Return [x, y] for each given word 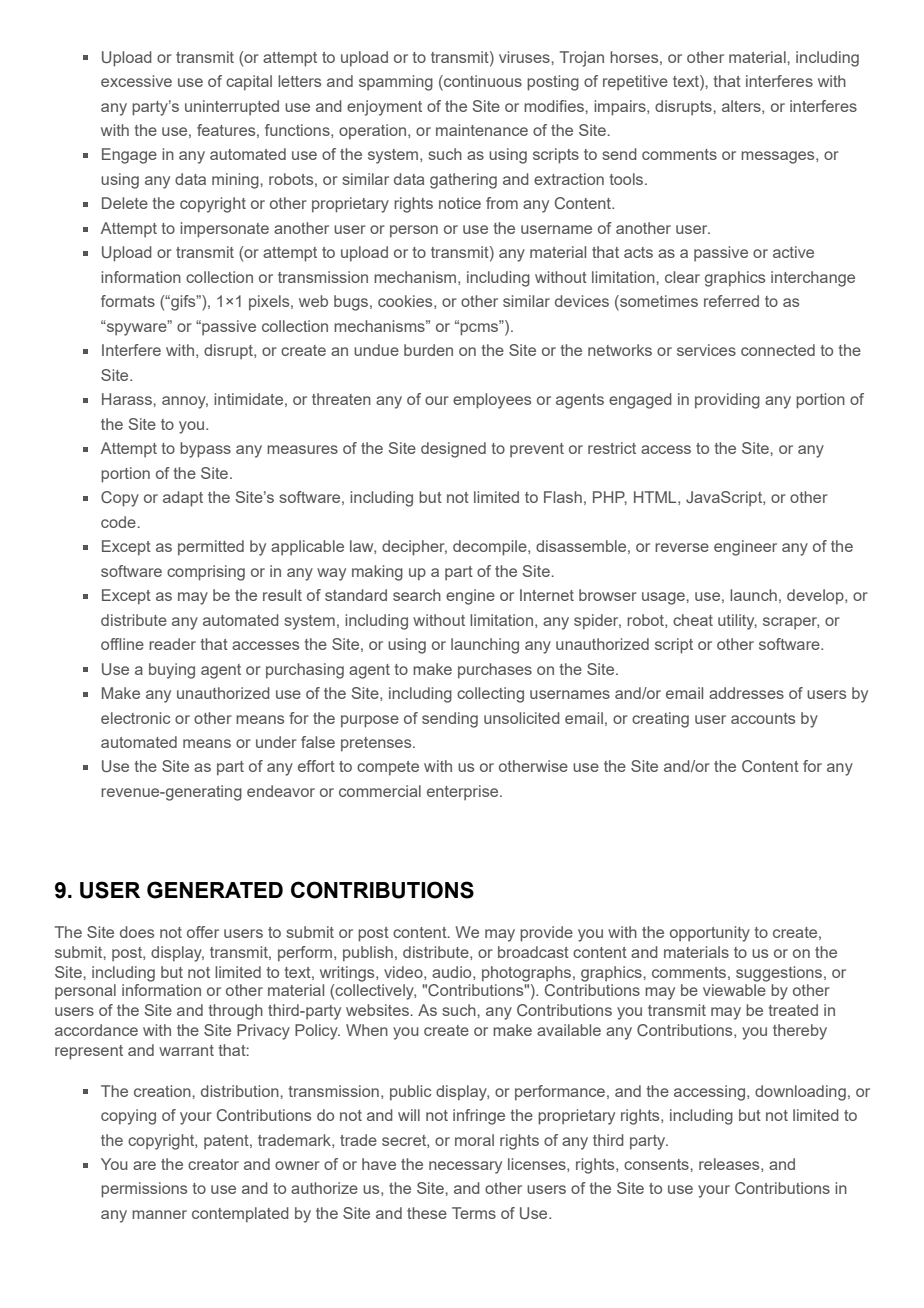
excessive [136, 81]
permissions [144, 1190]
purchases [495, 671]
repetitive [635, 82]
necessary [465, 1167]
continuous [482, 82]
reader [172, 644]
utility [737, 622]
